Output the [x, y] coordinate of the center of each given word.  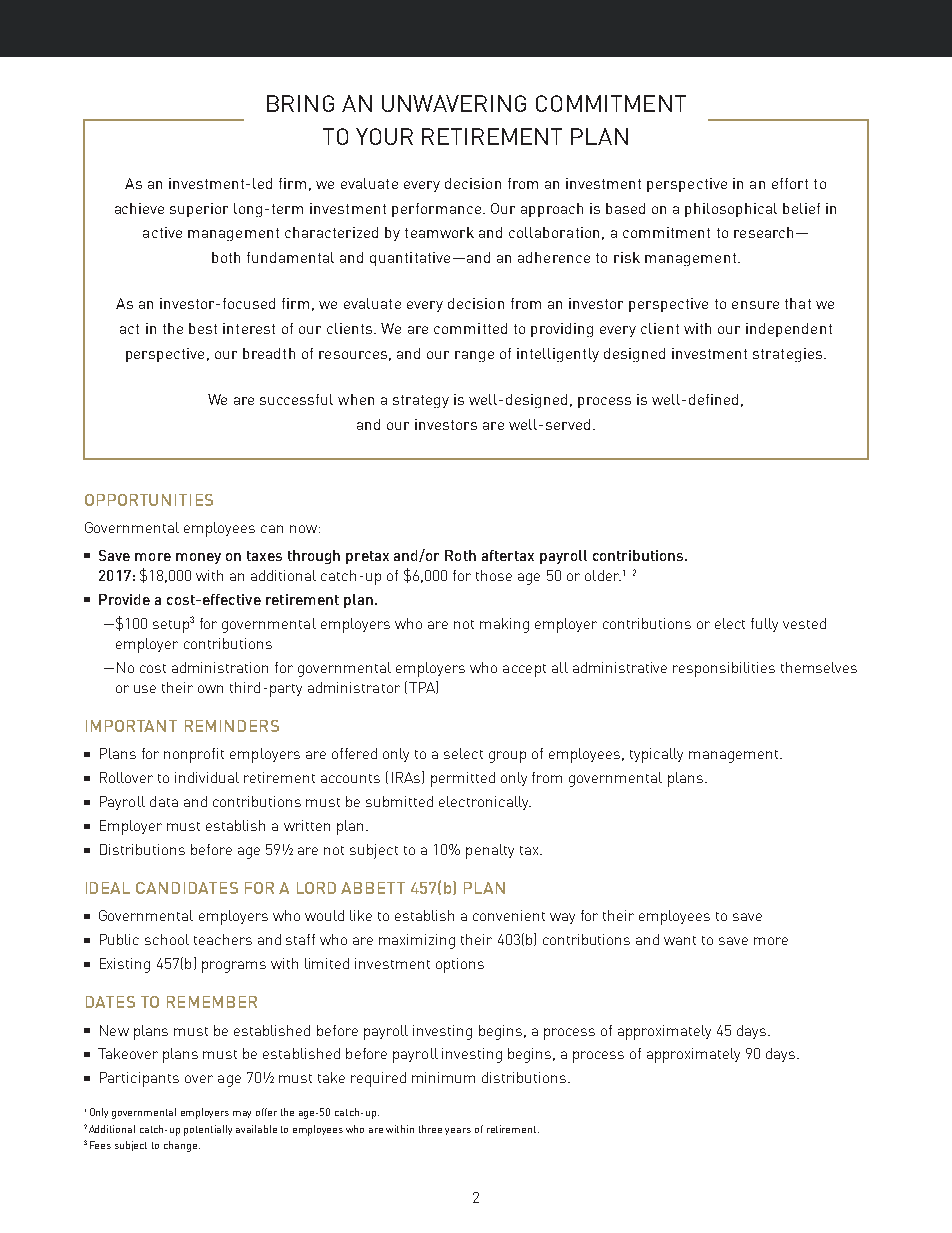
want [680, 940]
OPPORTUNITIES [149, 500]
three [430, 1129]
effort [790, 183]
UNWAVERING [454, 103]
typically [656, 755]
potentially [208, 1130]
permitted [463, 779]
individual [207, 777]
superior [199, 210]
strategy [421, 401]
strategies [789, 355]
